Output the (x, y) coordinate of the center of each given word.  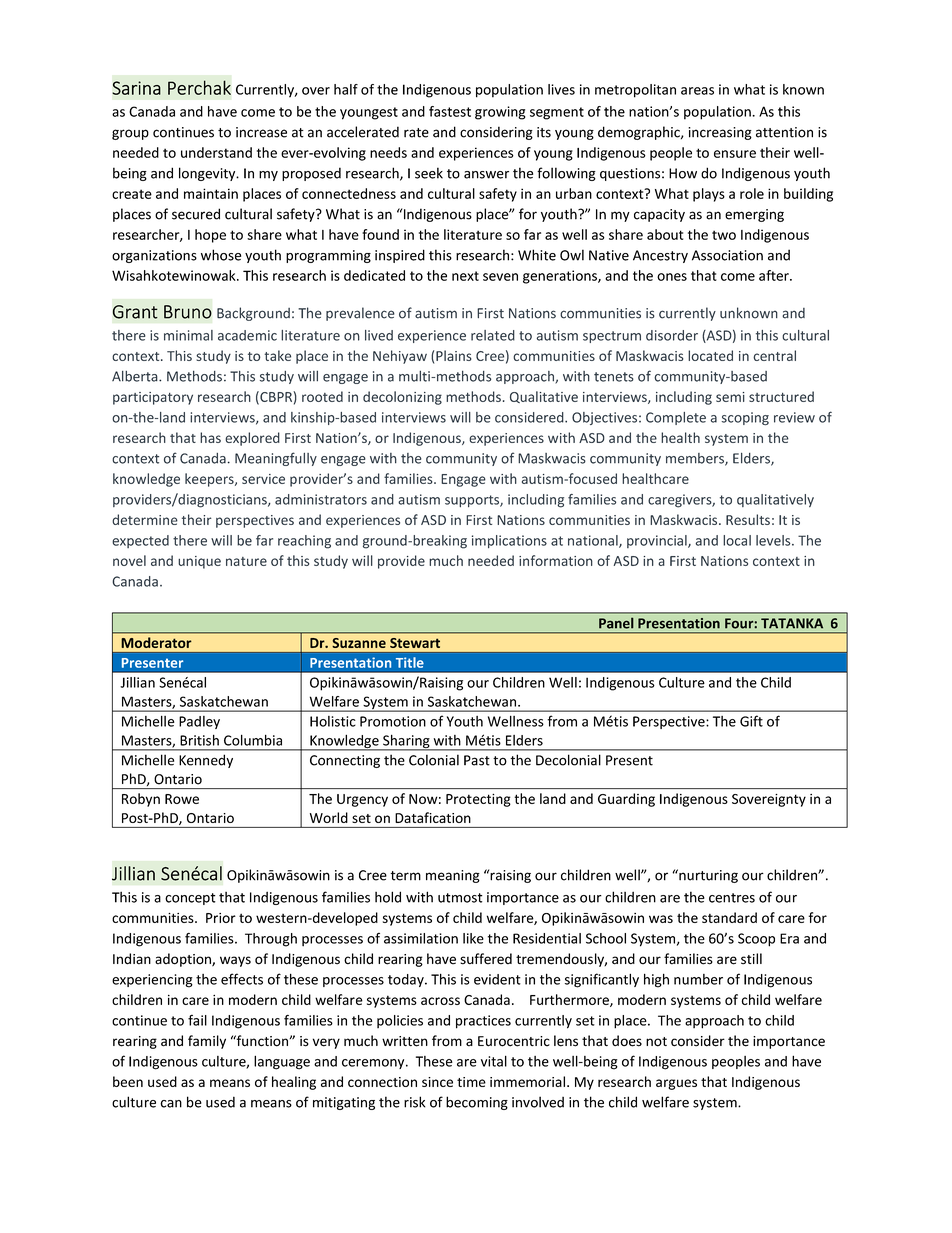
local (737, 540)
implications (509, 541)
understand (216, 152)
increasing (720, 133)
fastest (450, 111)
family (207, 1042)
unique (199, 562)
